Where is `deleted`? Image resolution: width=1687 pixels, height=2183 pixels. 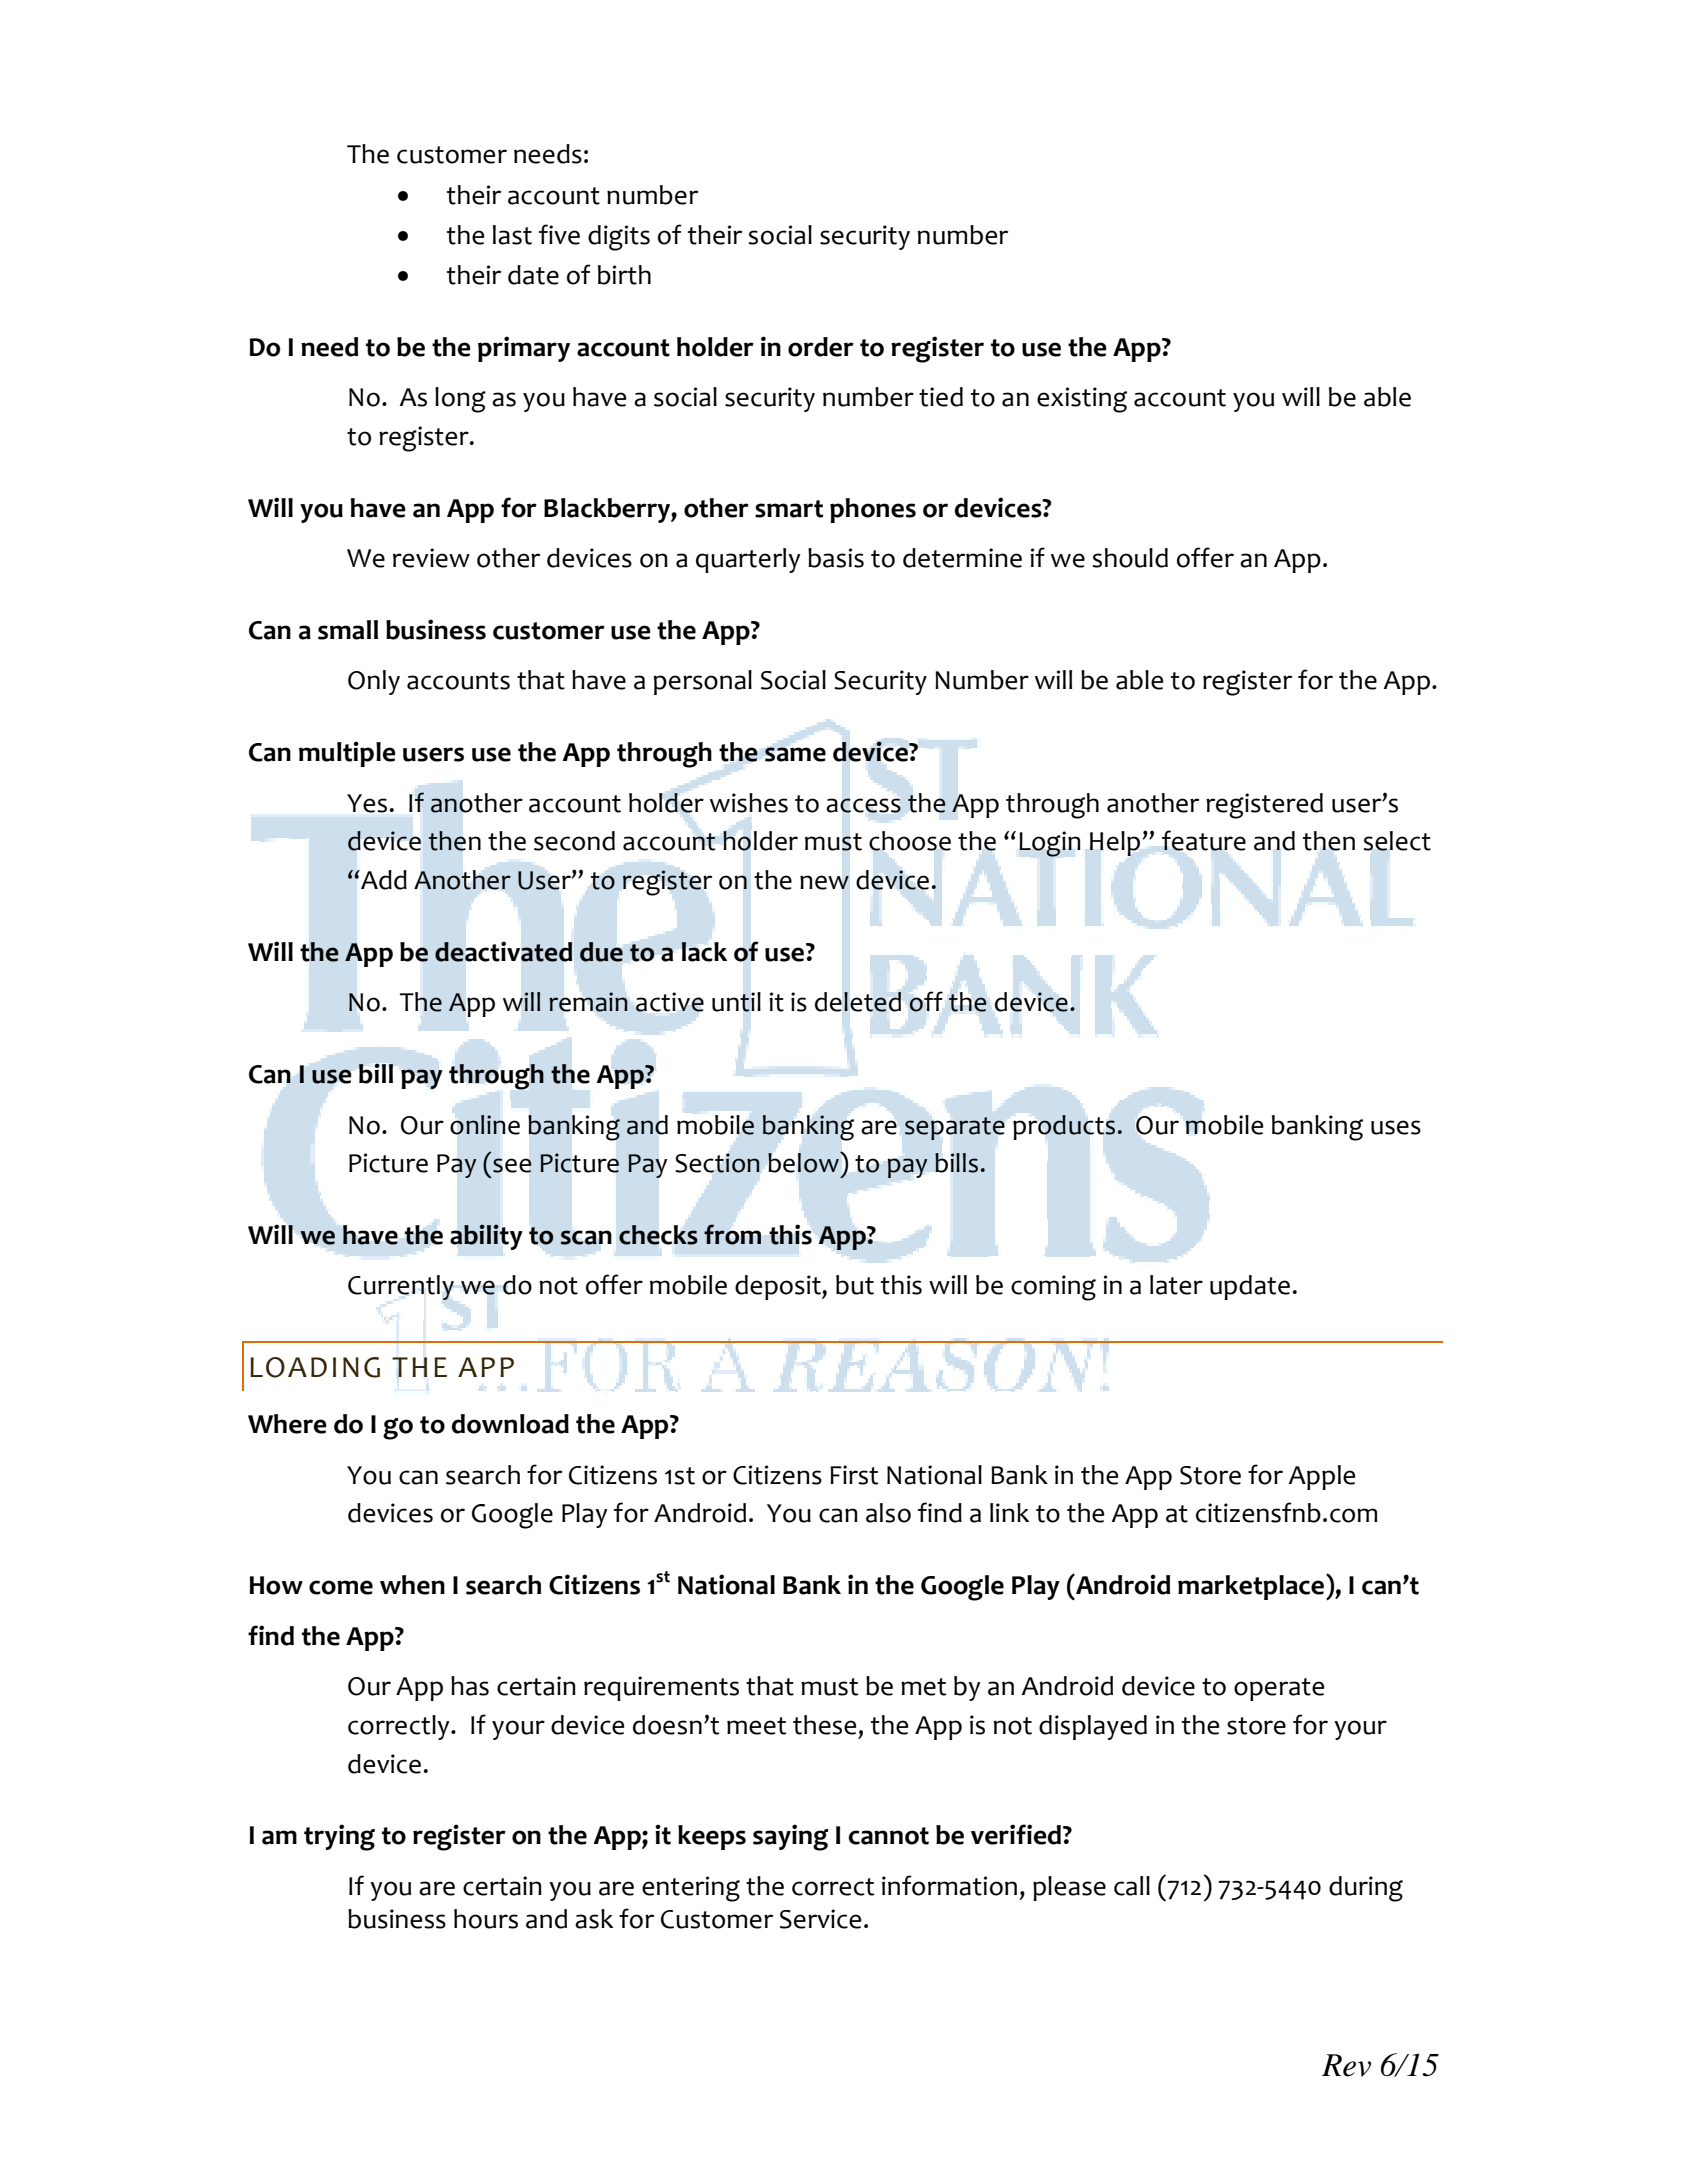 deleted is located at coordinates (858, 1002).
